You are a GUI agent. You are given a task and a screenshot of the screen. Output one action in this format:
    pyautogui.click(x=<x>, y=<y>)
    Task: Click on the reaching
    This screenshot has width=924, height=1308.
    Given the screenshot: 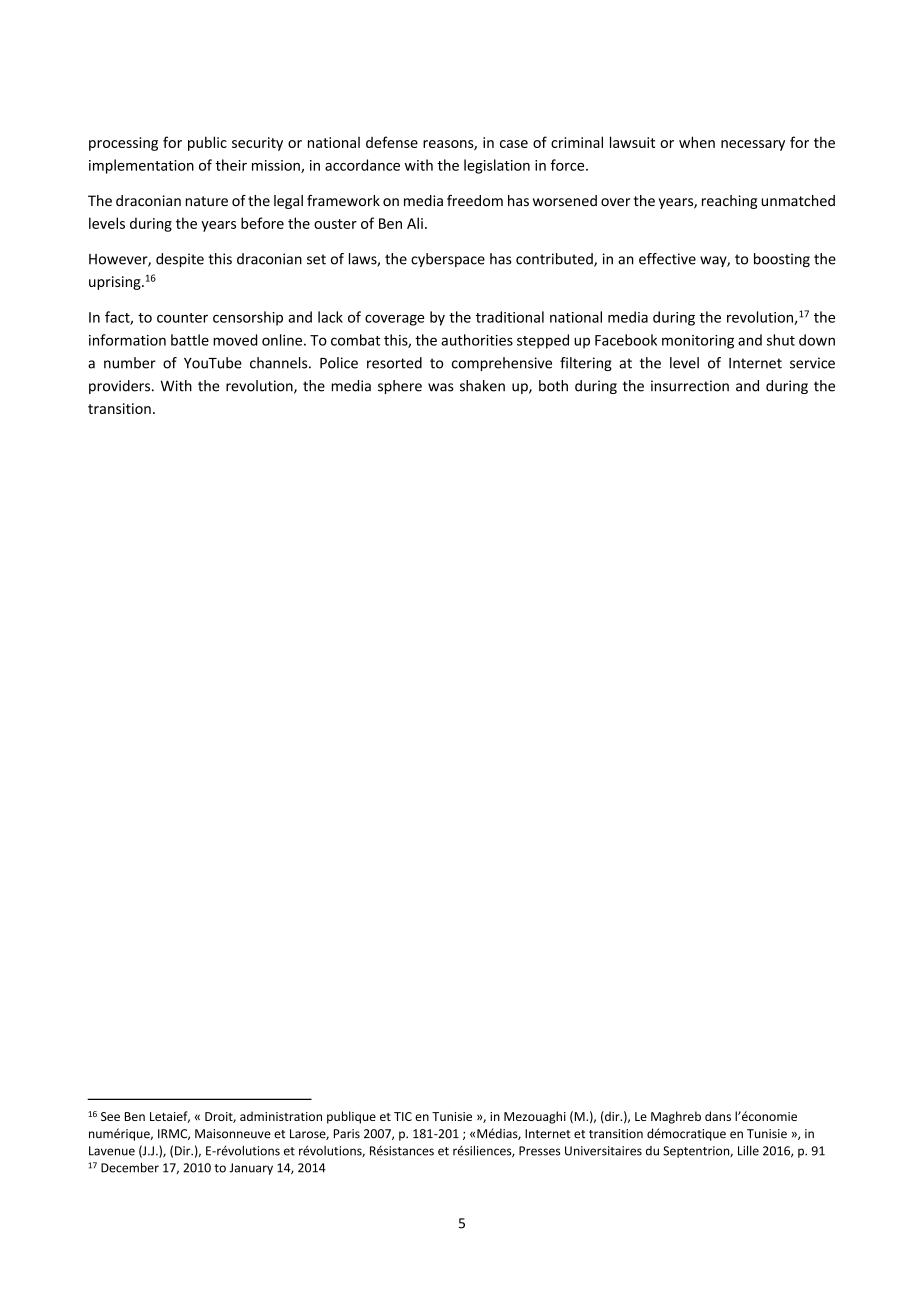 What is the action you would take?
    pyautogui.click(x=729, y=202)
